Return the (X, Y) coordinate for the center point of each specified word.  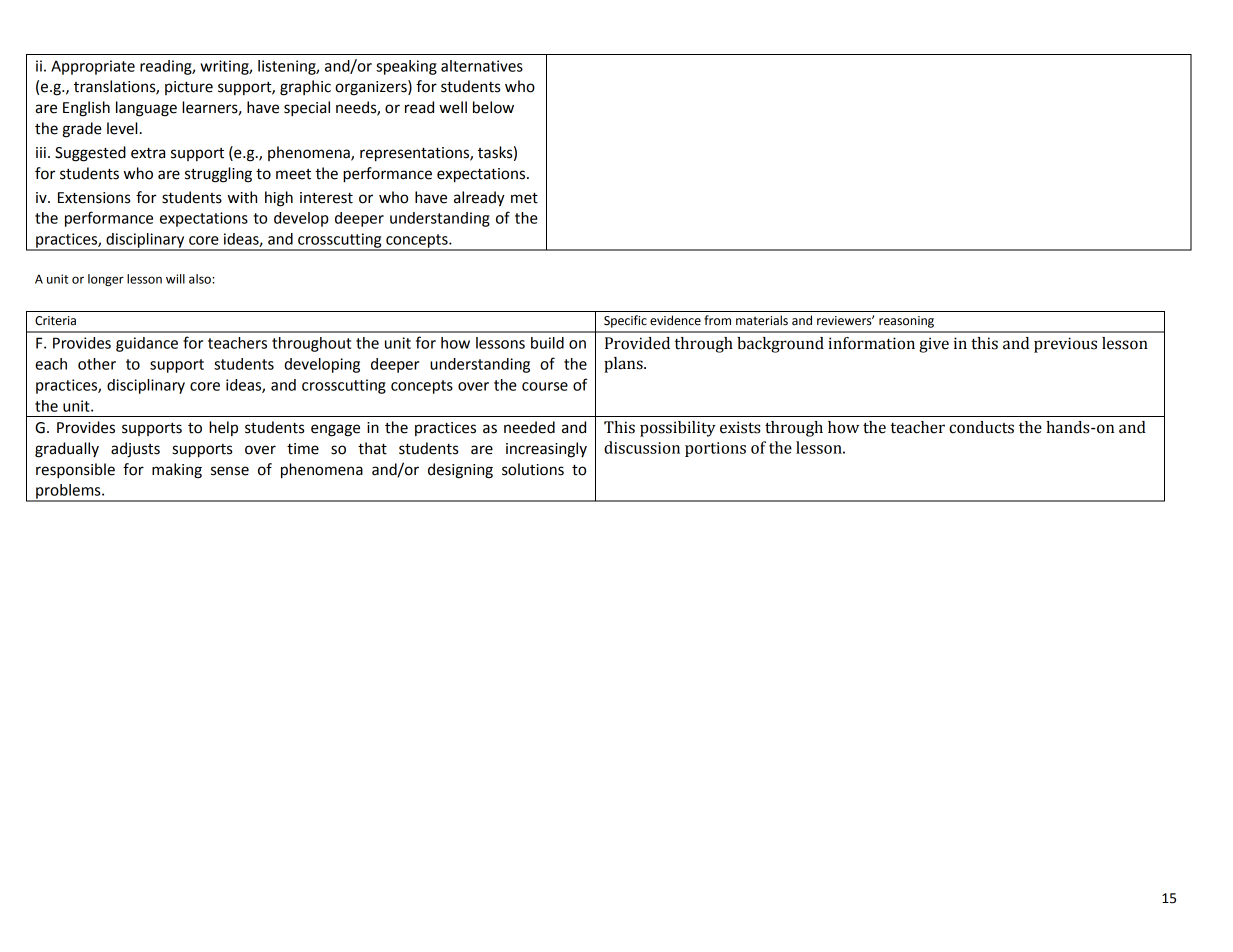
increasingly (546, 450)
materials (762, 320)
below (493, 107)
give (934, 345)
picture (189, 88)
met (524, 198)
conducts (981, 427)
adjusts (135, 450)
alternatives (482, 66)
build (547, 343)
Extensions (94, 198)
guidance (147, 344)
